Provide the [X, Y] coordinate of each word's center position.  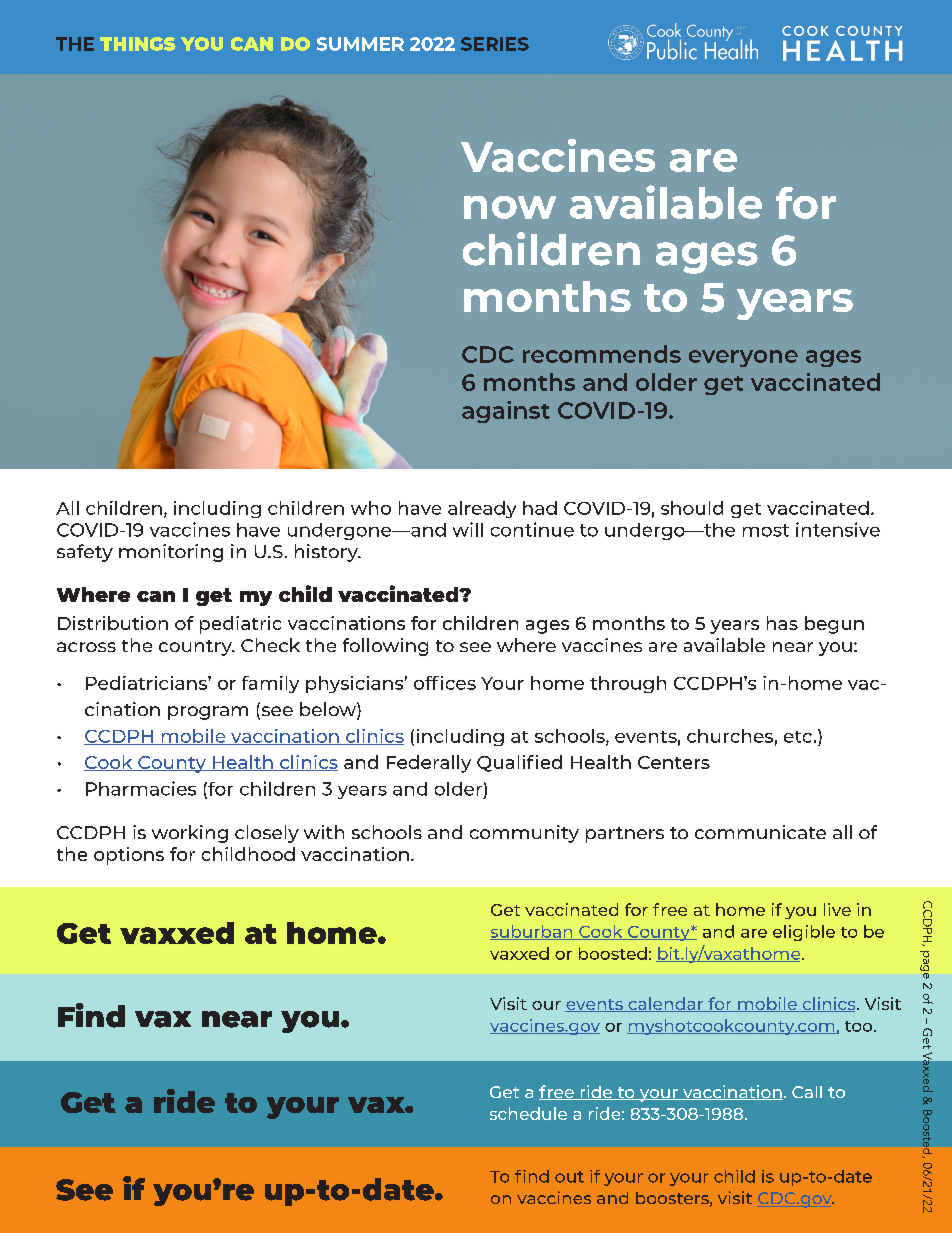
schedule [528, 1113]
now [510, 207]
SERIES [495, 44]
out [569, 1177]
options [129, 856]
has [782, 623]
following [385, 647]
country [196, 648]
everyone [743, 358]
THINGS [138, 44]
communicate [760, 832]
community [524, 834]
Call [807, 1092]
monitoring [171, 553]
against [506, 412]
